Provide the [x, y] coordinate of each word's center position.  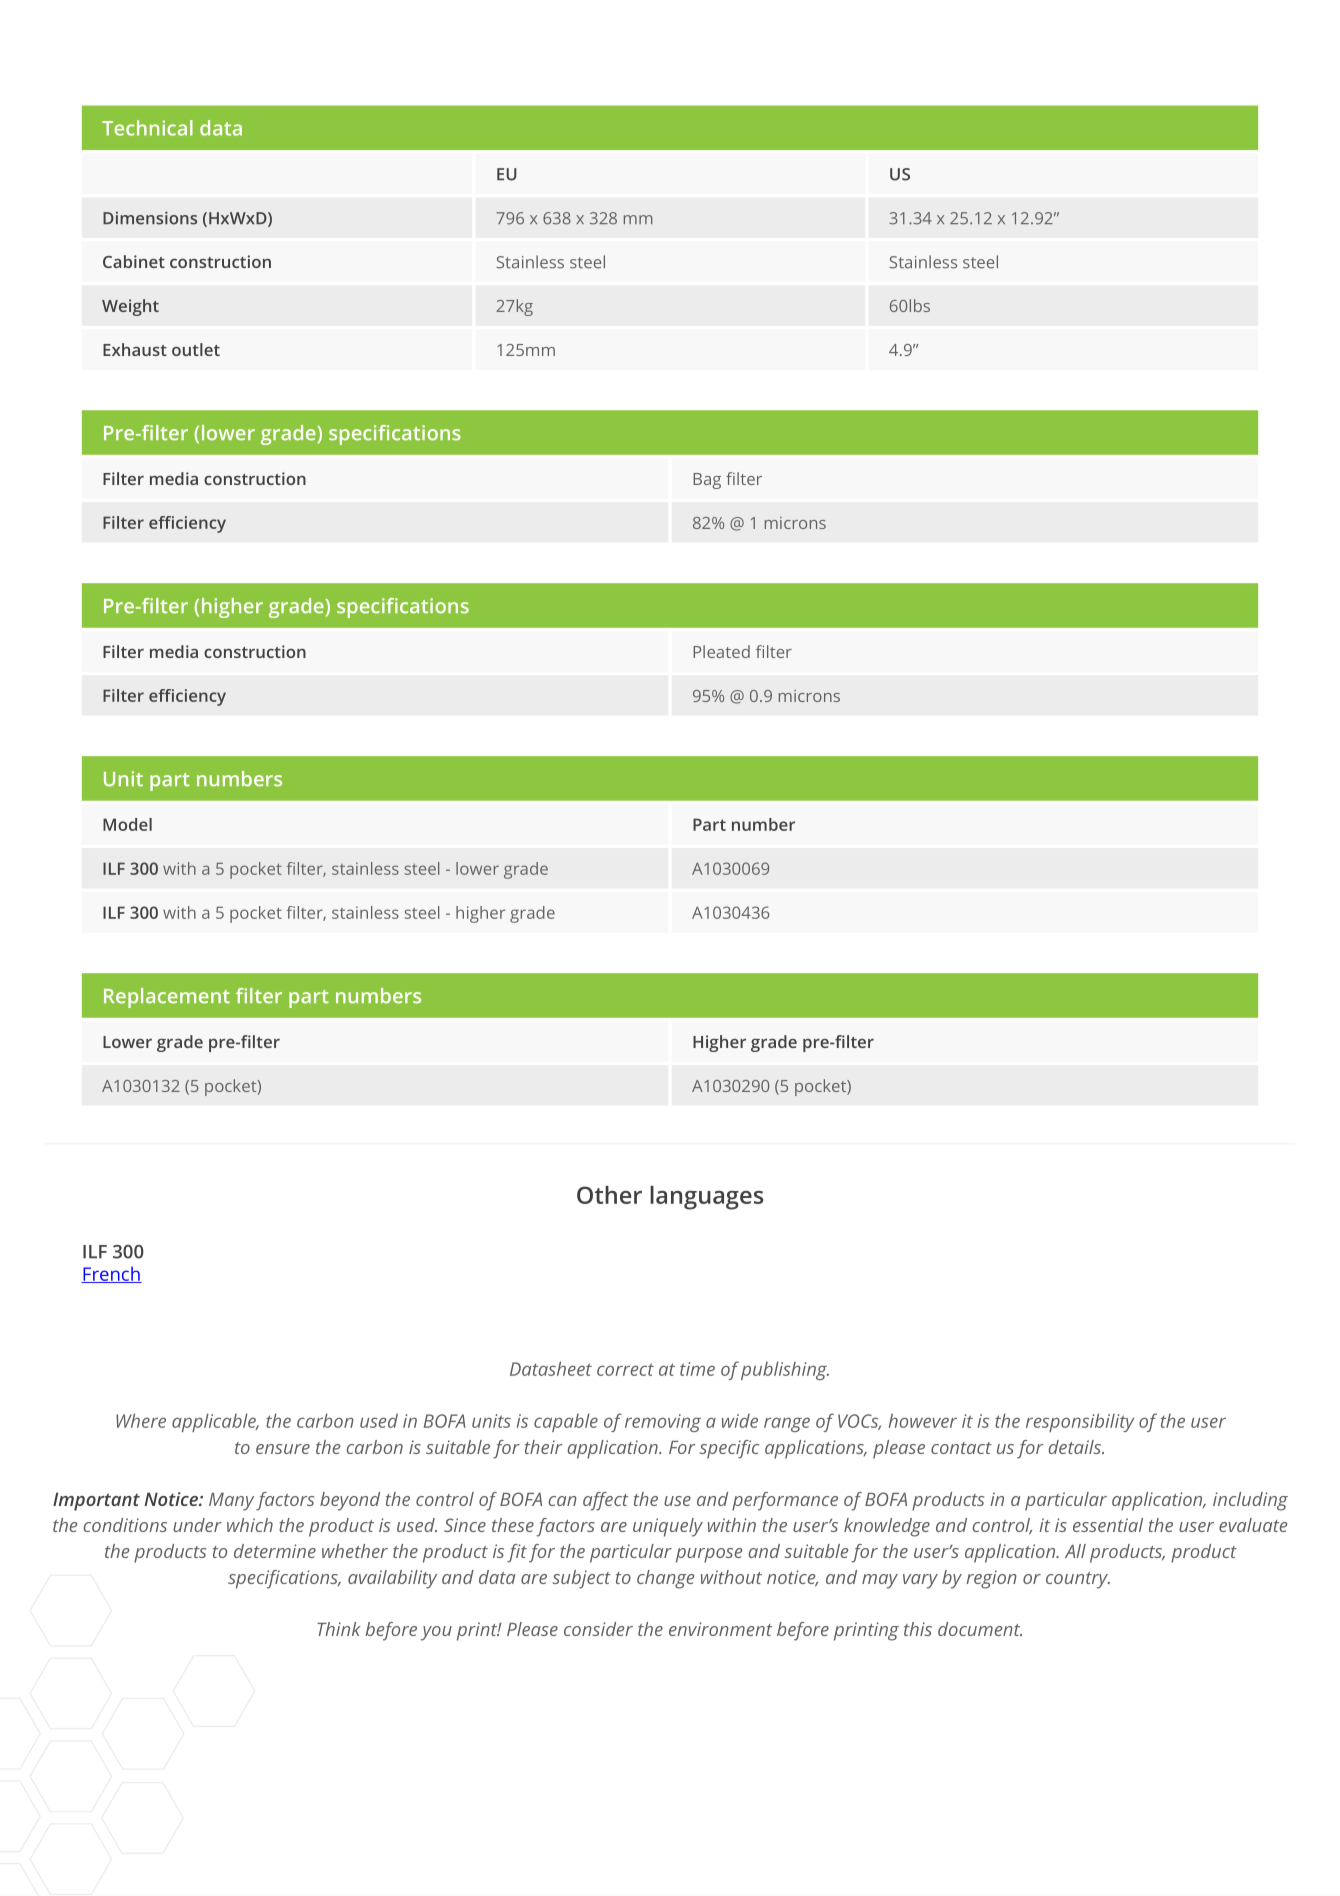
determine [275, 1551]
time [697, 1369]
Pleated [721, 651]
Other [609, 1195]
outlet [196, 349]
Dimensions [150, 218]
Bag [707, 481]
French [111, 1274]
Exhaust [135, 349]
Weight [130, 307]
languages [706, 1198]
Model [127, 824]
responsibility [1080, 1422]
